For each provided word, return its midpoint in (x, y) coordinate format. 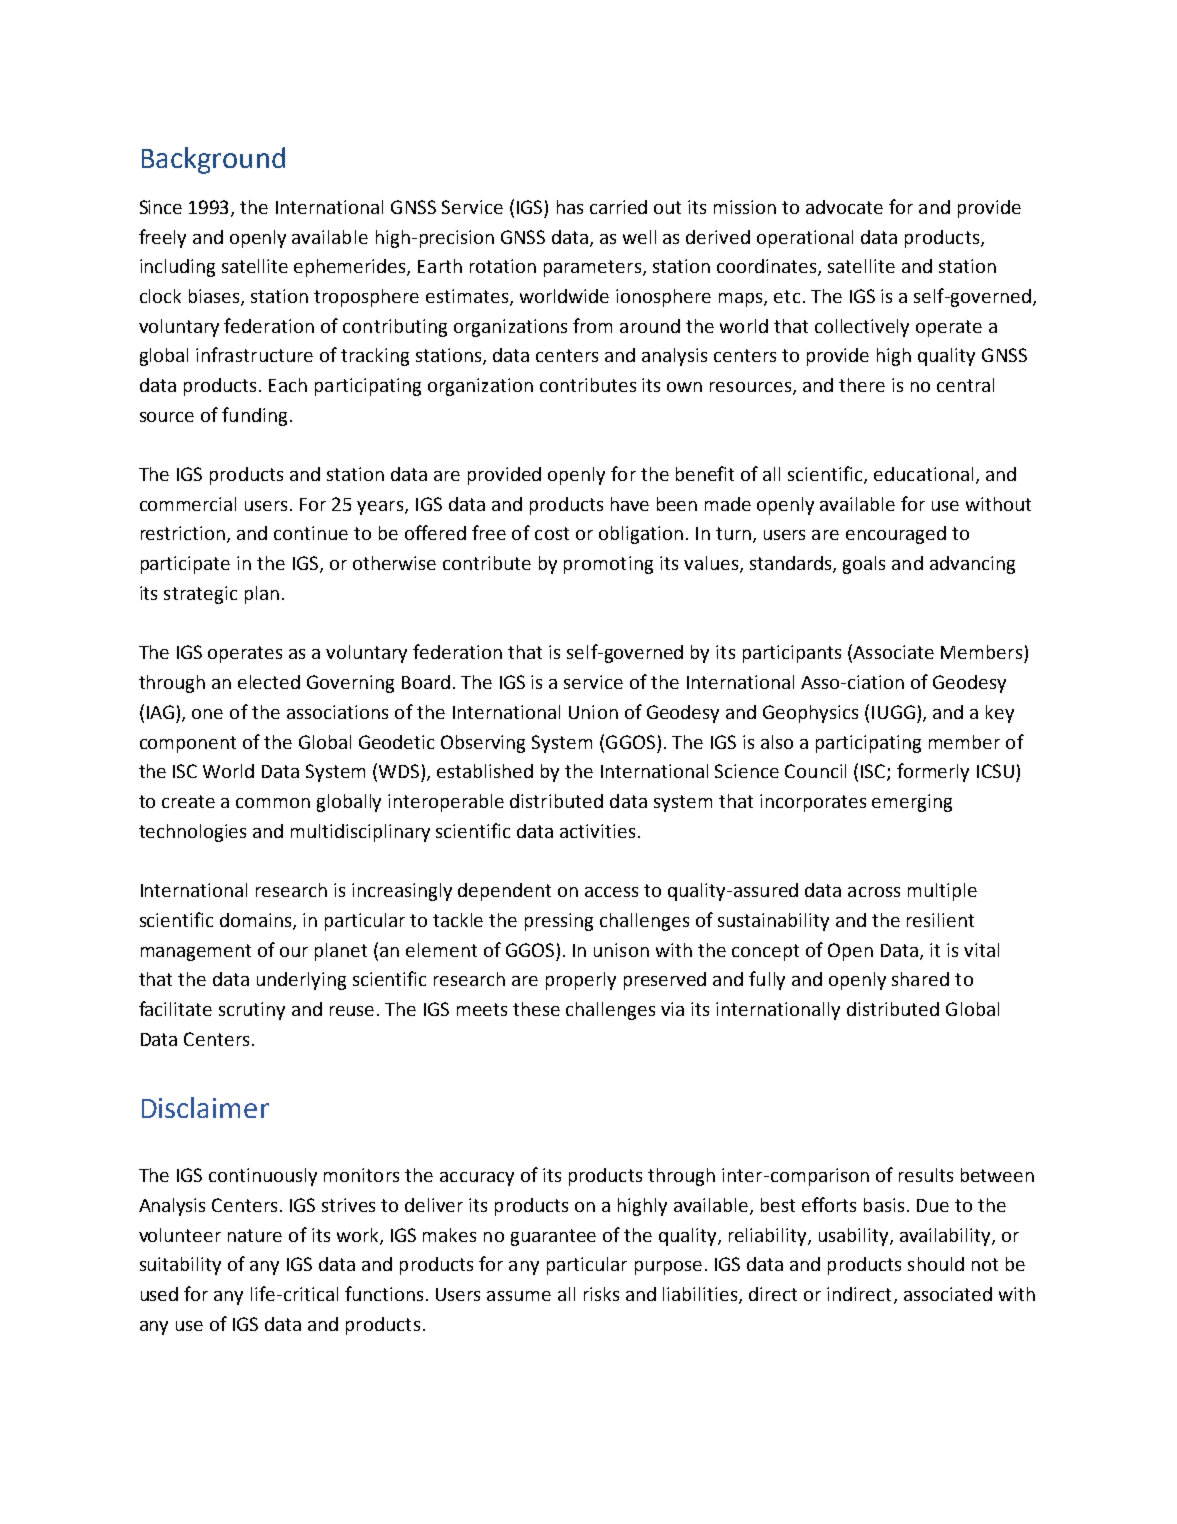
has (570, 207)
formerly (933, 772)
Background (213, 160)
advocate (844, 207)
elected (269, 682)
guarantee (553, 1237)
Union (593, 712)
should (936, 1264)
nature (255, 1235)
